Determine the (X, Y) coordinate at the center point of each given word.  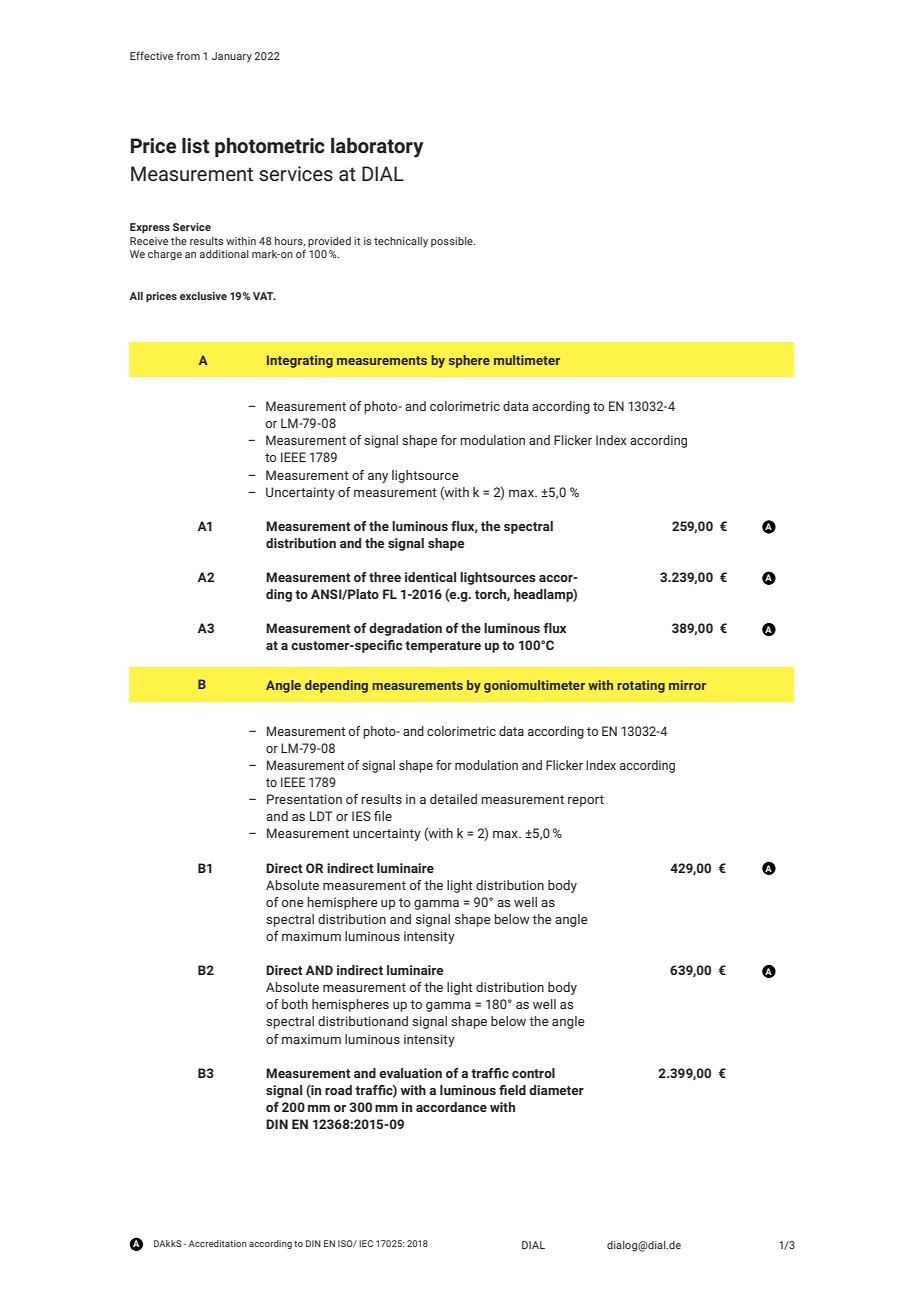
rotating (641, 686)
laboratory (377, 148)
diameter (556, 1090)
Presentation (304, 799)
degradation (405, 629)
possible (453, 242)
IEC (366, 1243)
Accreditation (218, 1243)
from (188, 55)
